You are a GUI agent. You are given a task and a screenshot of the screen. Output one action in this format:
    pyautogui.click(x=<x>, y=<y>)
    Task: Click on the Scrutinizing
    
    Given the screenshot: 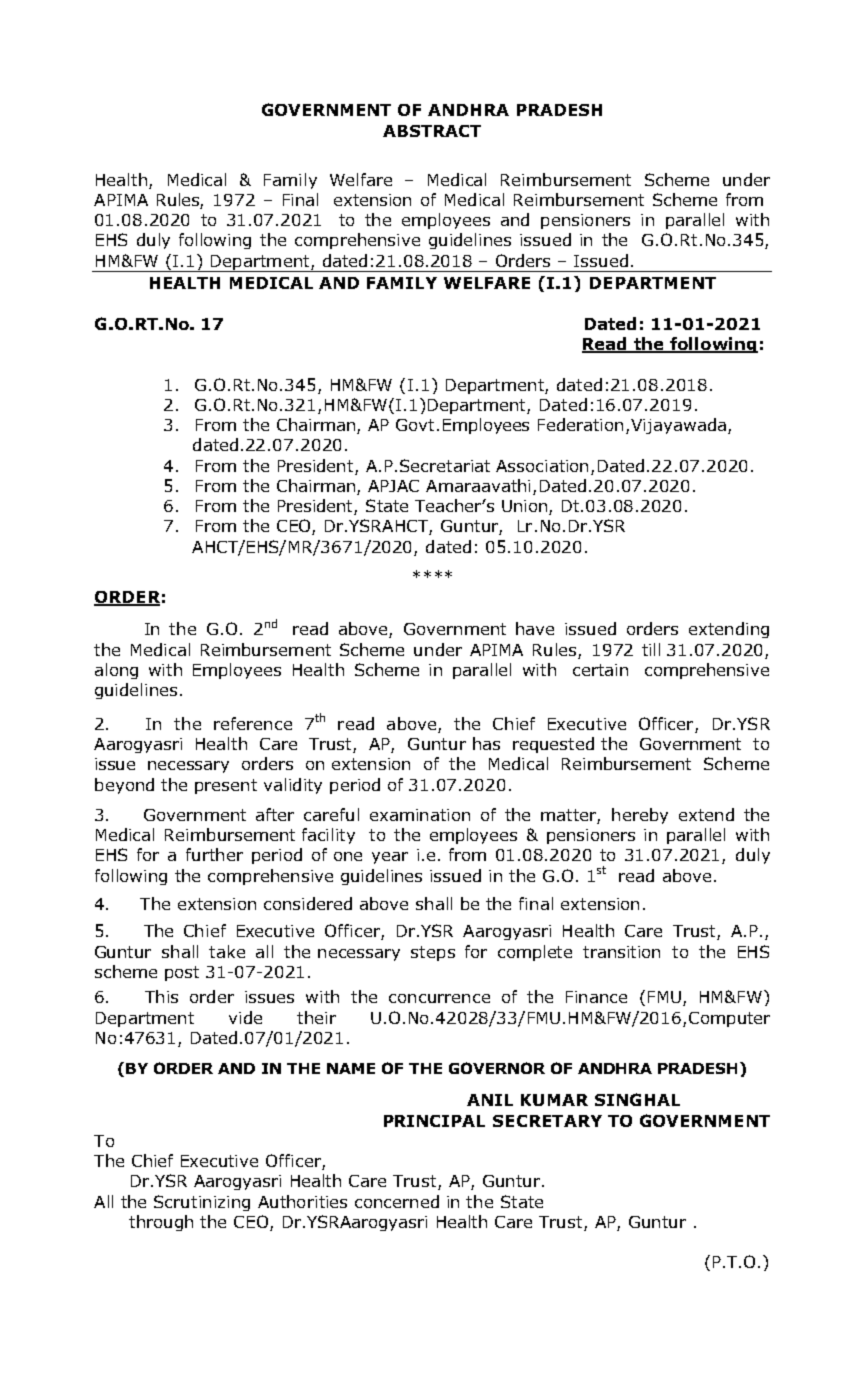 What is the action you would take?
    pyautogui.click(x=202, y=1203)
